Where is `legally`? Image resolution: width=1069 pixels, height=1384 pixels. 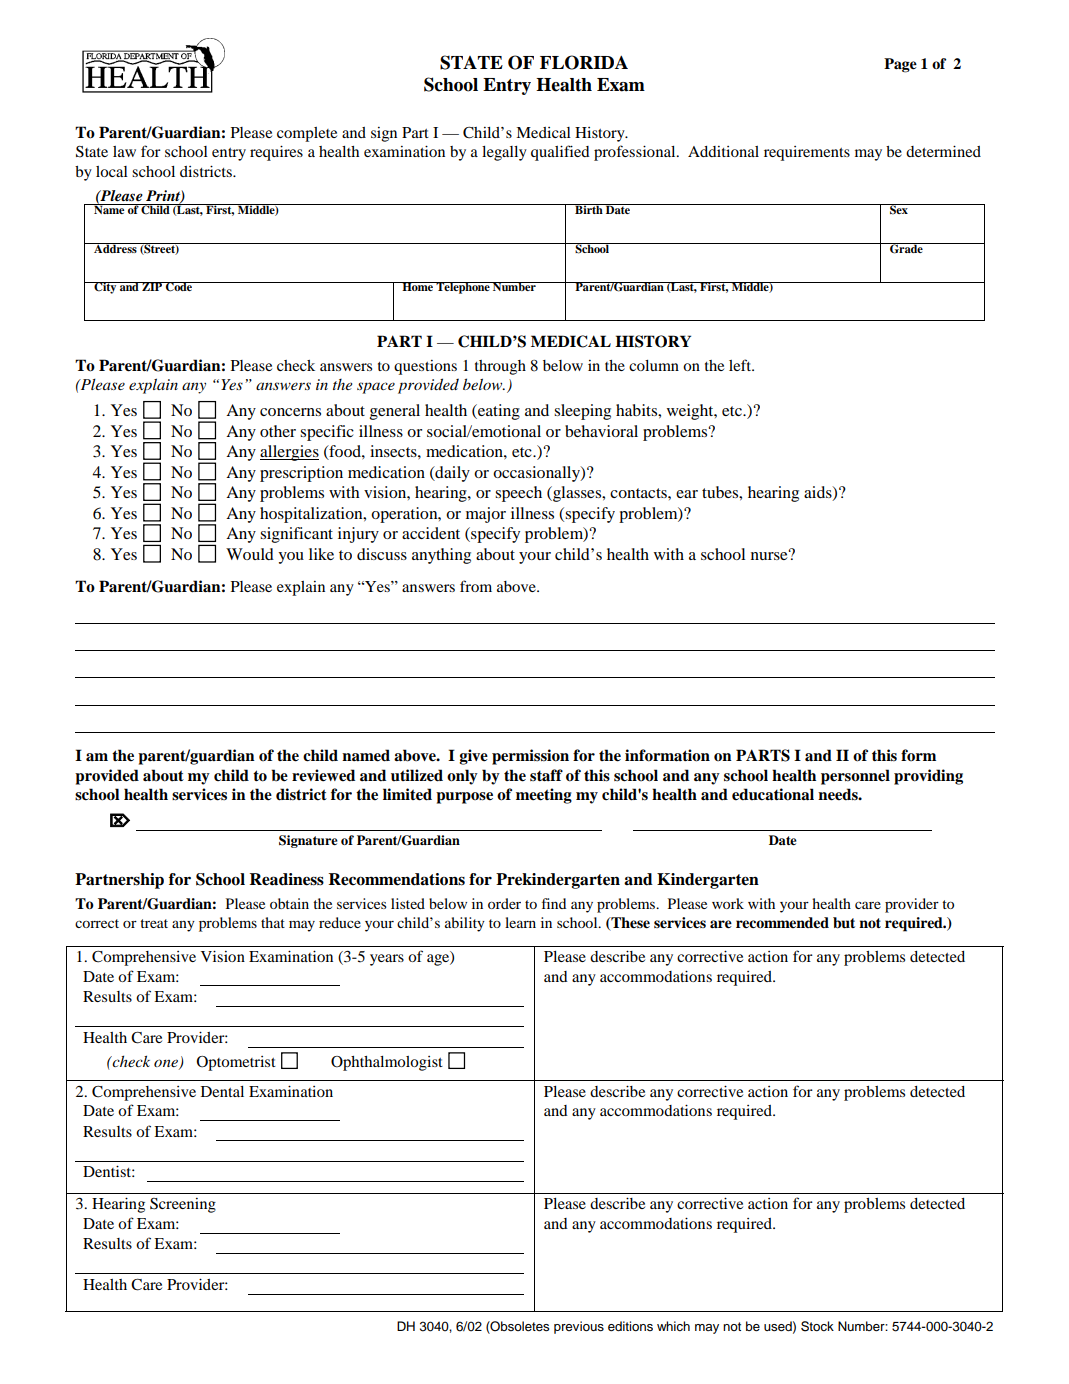
legally is located at coordinates (504, 153).
